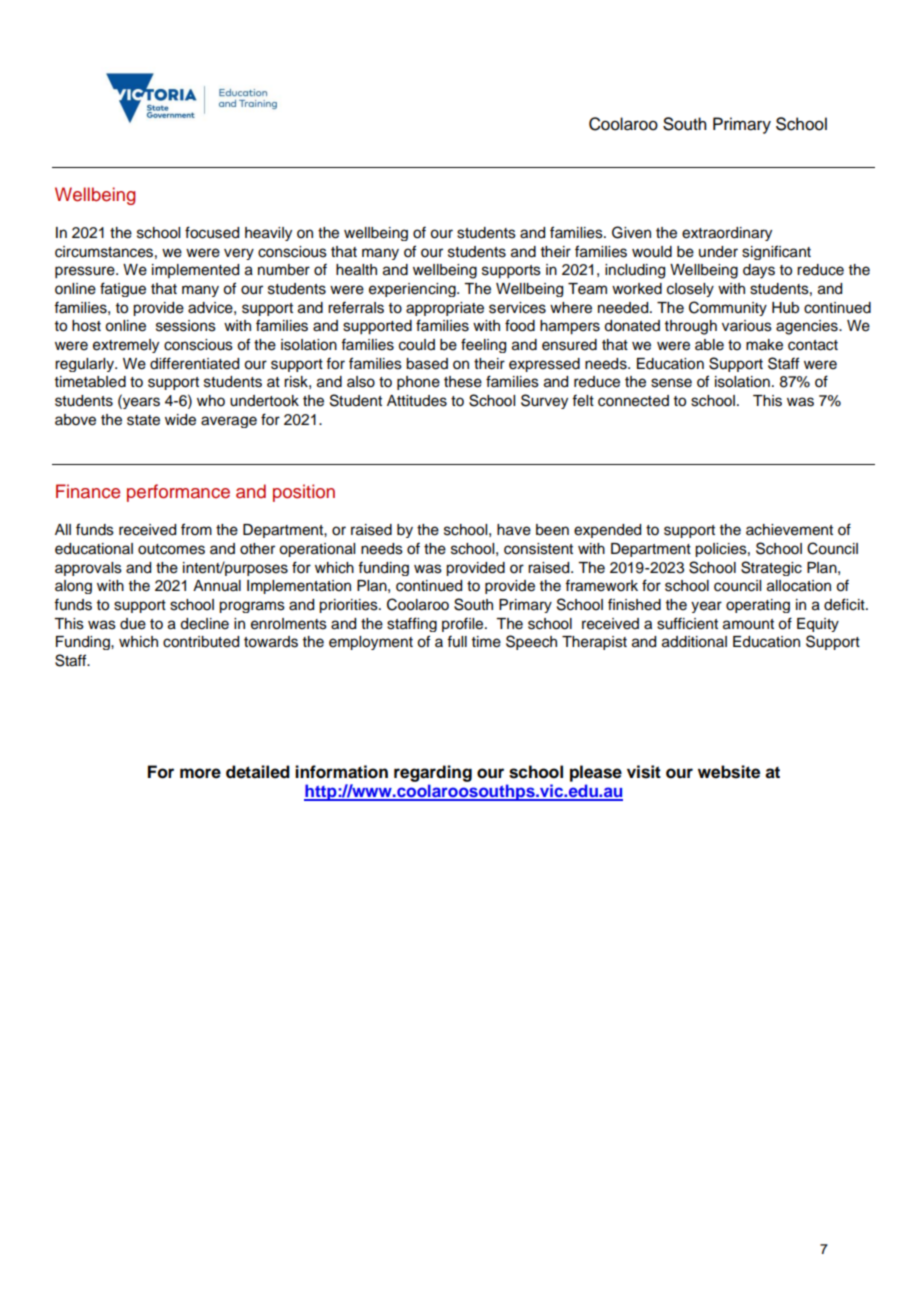  Describe the element at coordinates (776, 252) in the image. I see `significant` at that location.
